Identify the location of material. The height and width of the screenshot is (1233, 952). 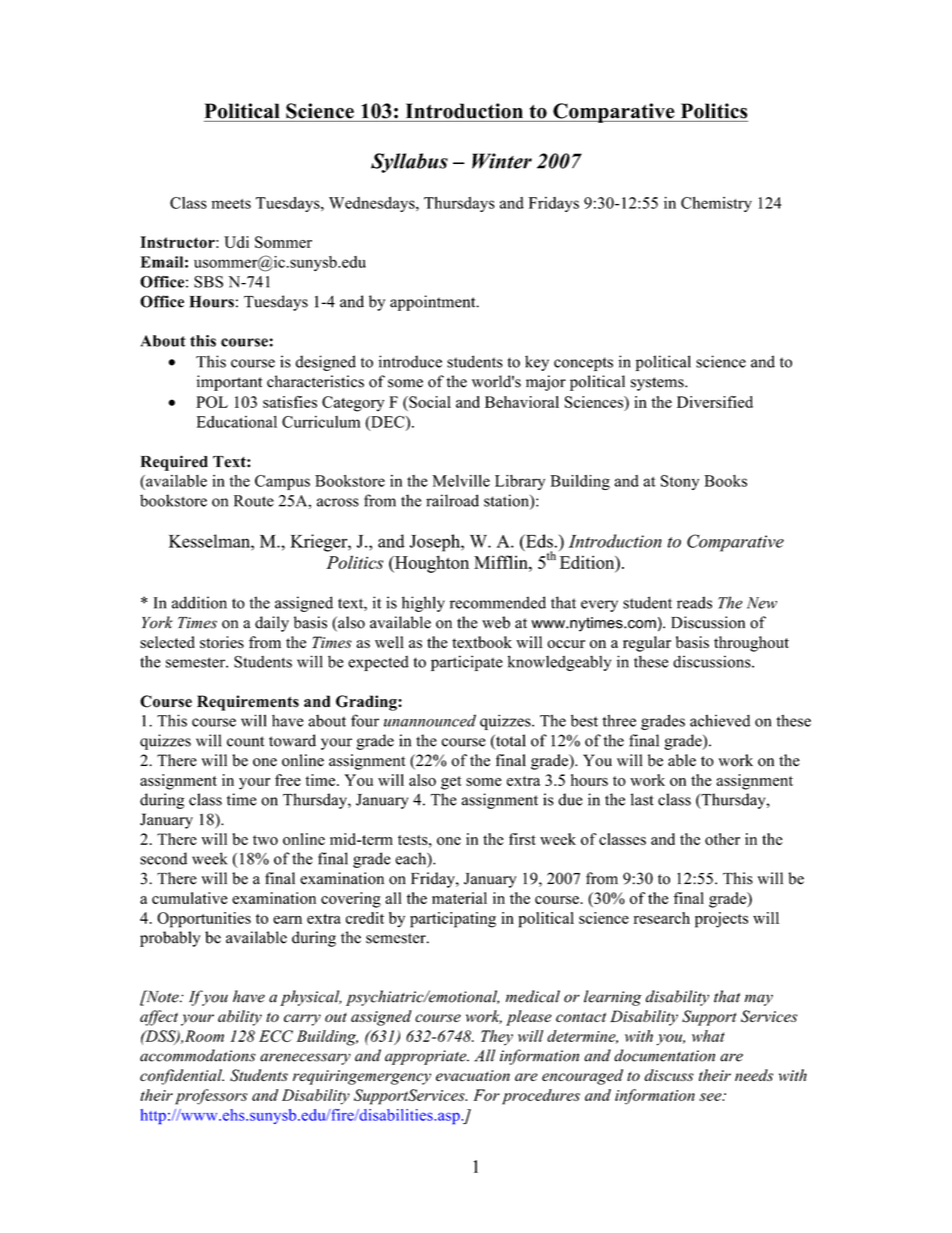
(459, 898).
